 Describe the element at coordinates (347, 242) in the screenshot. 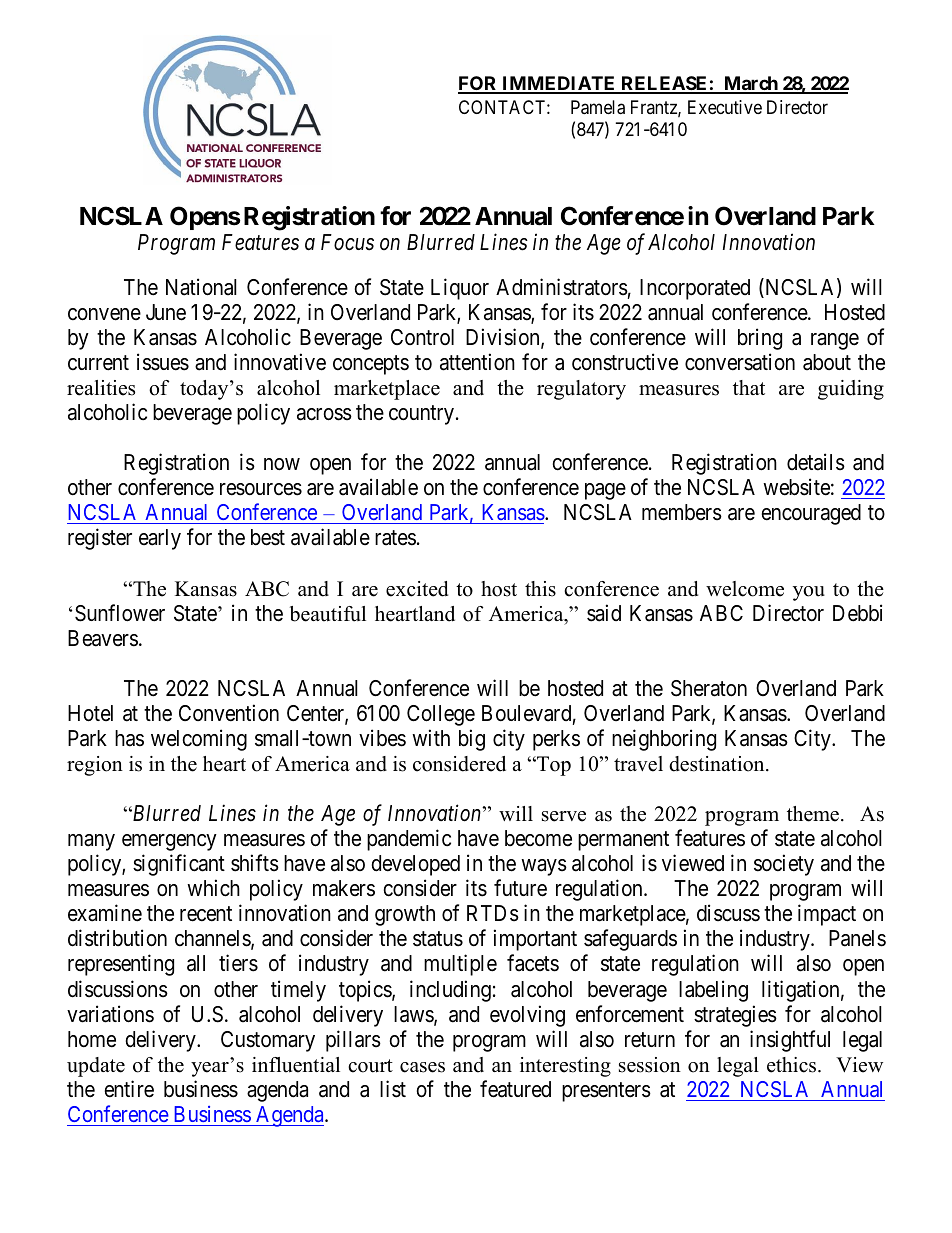

I see `Focus` at that location.
